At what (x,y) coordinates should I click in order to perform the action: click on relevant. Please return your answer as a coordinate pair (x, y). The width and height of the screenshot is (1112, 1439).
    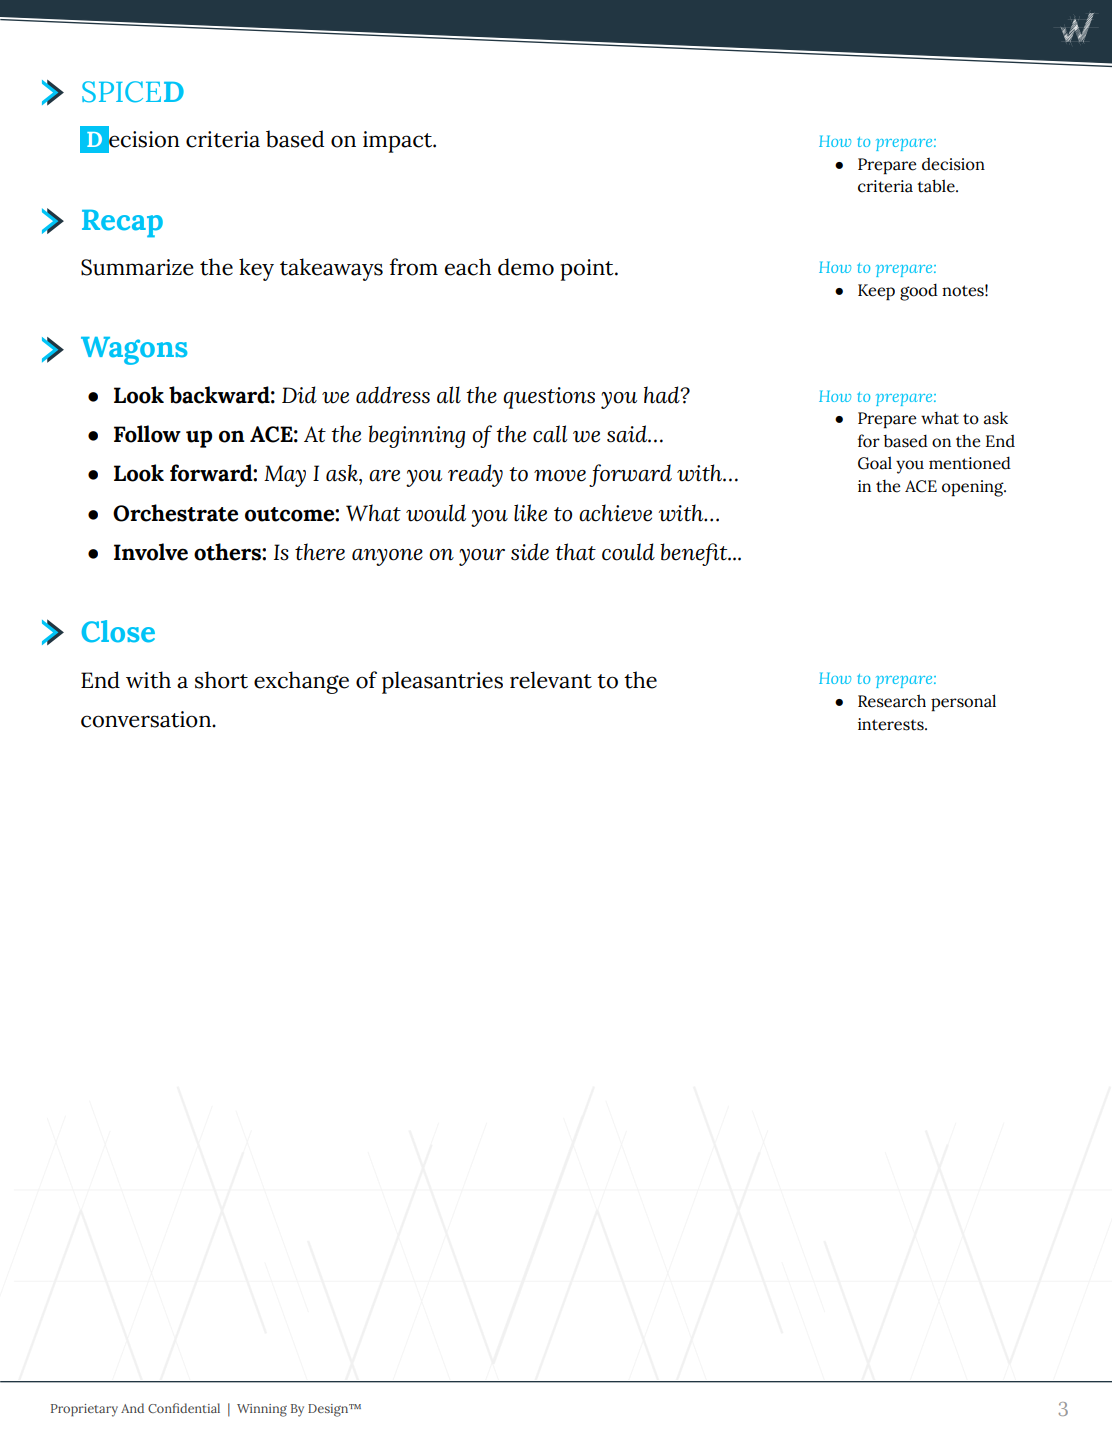
    Looking at the image, I should click on (551, 680).
